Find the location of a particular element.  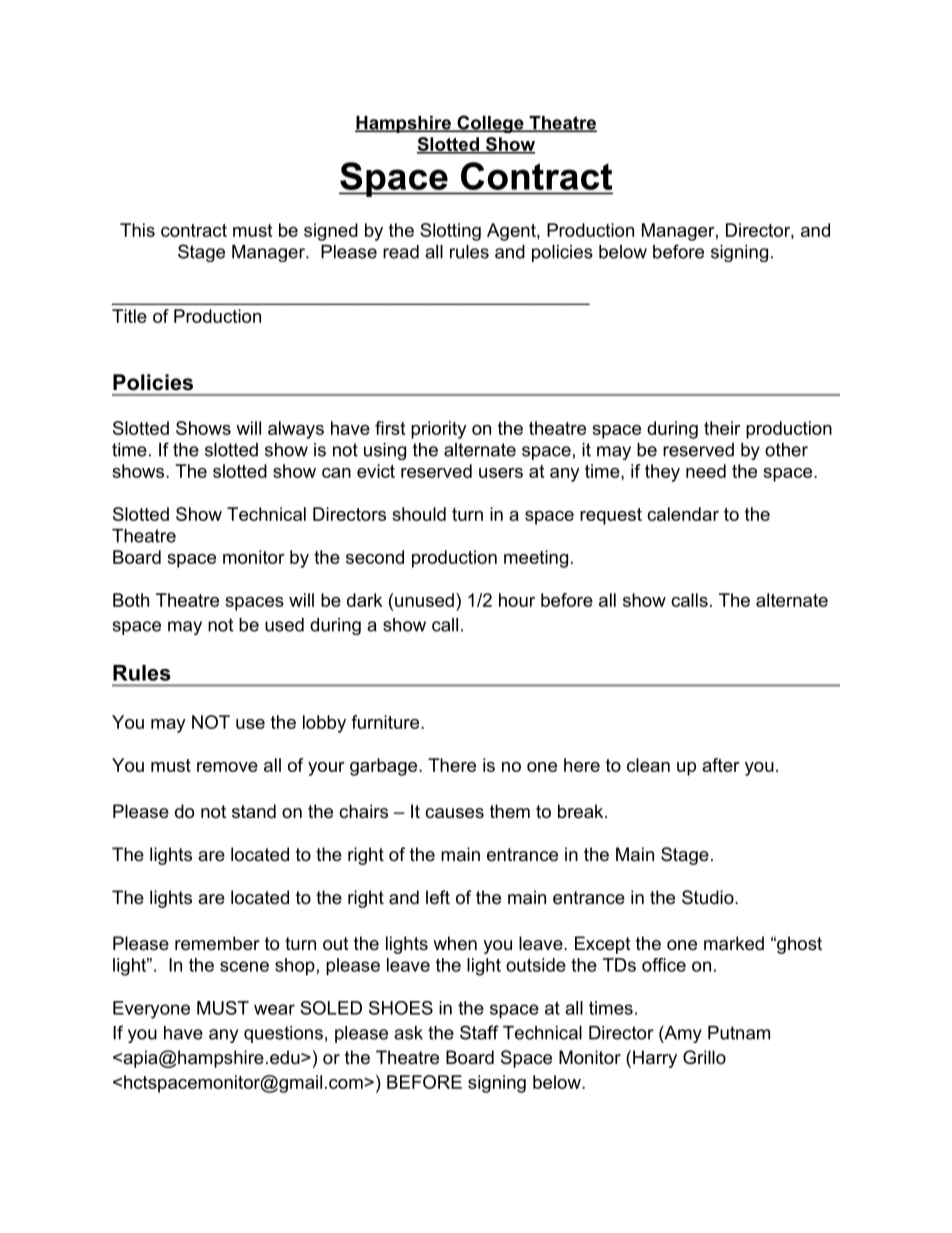

This is located at coordinates (137, 230).
